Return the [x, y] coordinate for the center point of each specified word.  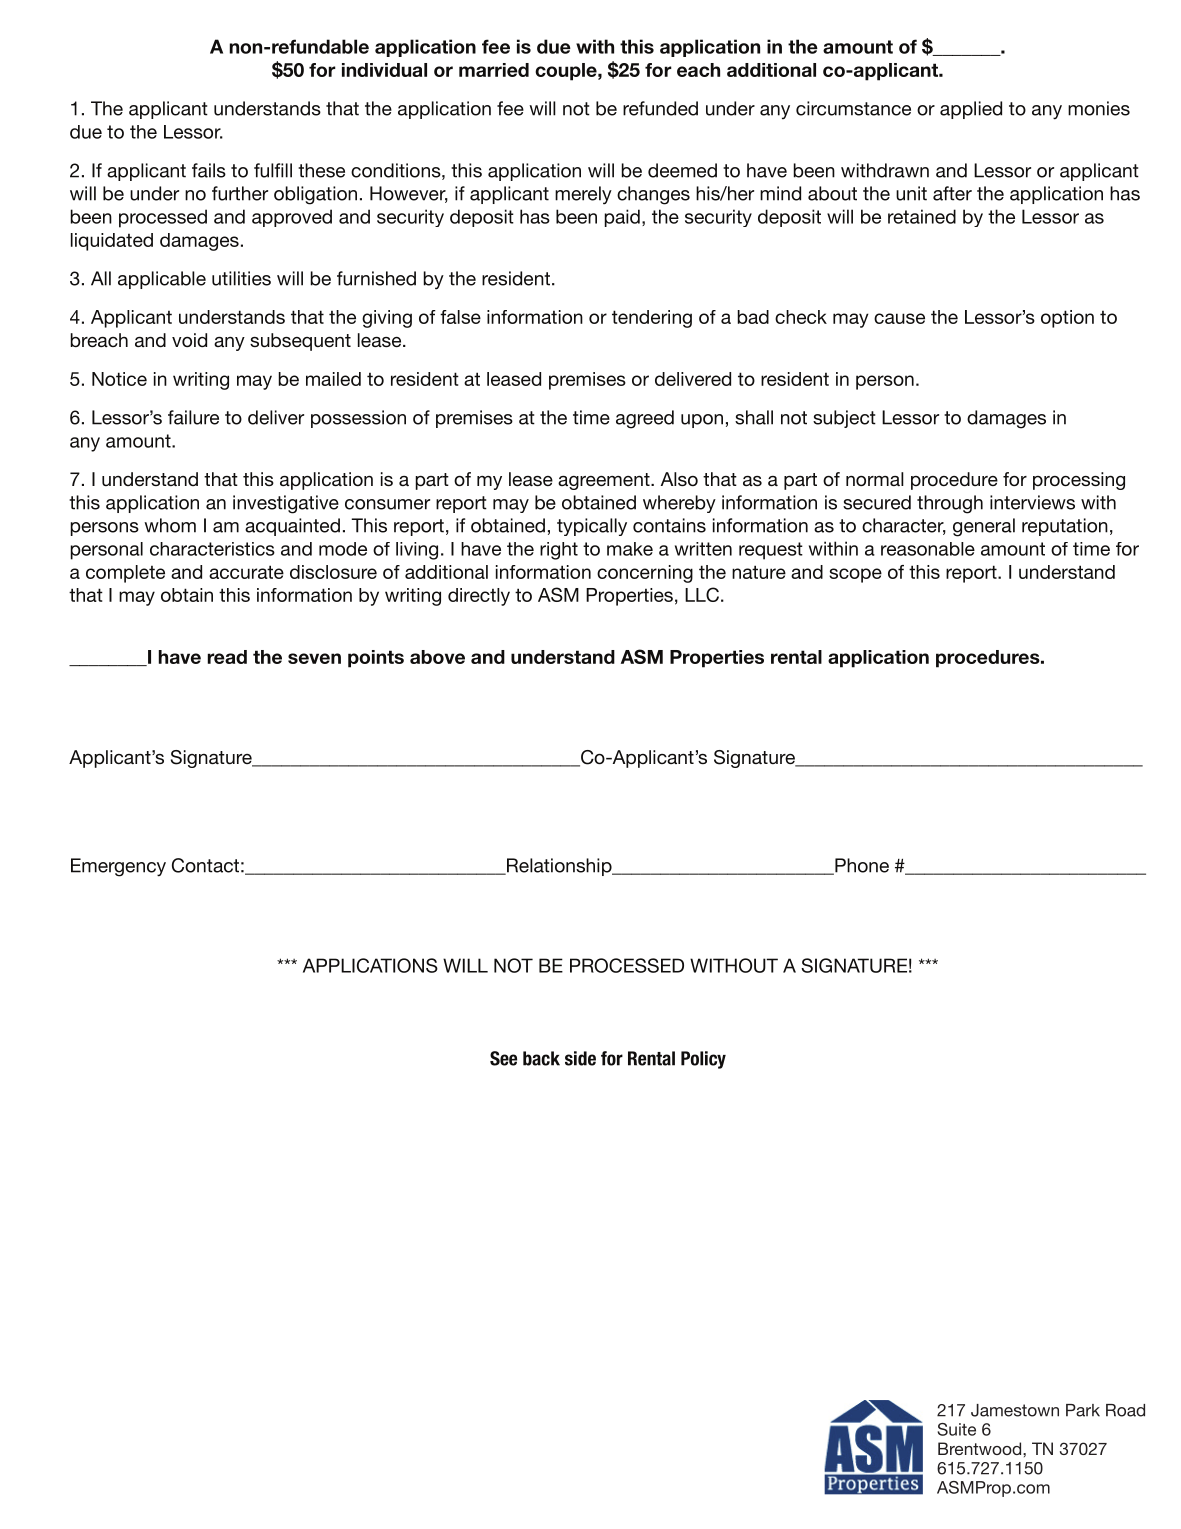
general [984, 527]
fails [209, 170]
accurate [246, 572]
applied [971, 110]
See [503, 1058]
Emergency [118, 867]
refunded [660, 108]
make [630, 549]
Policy [703, 1060]
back [541, 1058]
